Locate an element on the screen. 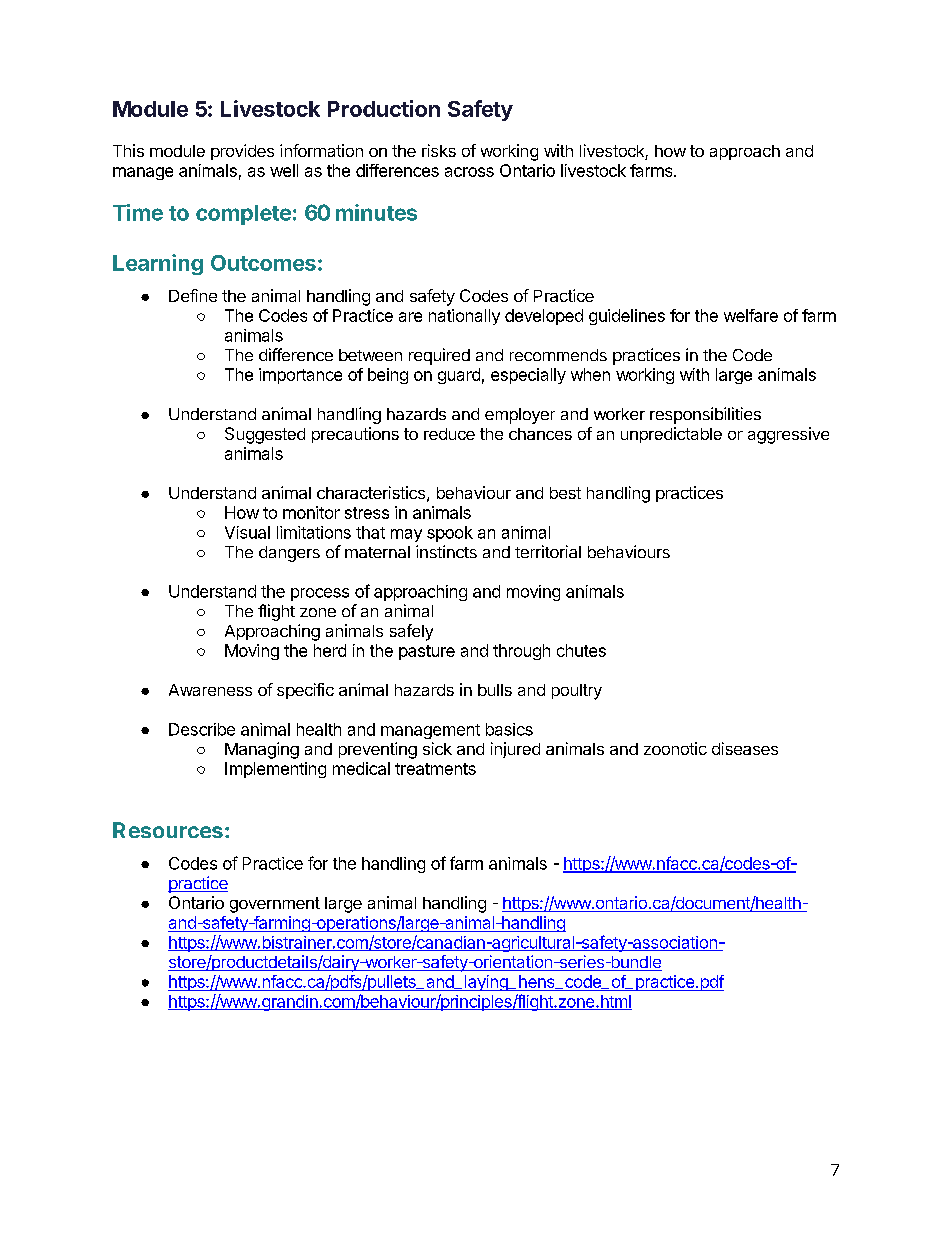  chutes is located at coordinates (581, 650).
